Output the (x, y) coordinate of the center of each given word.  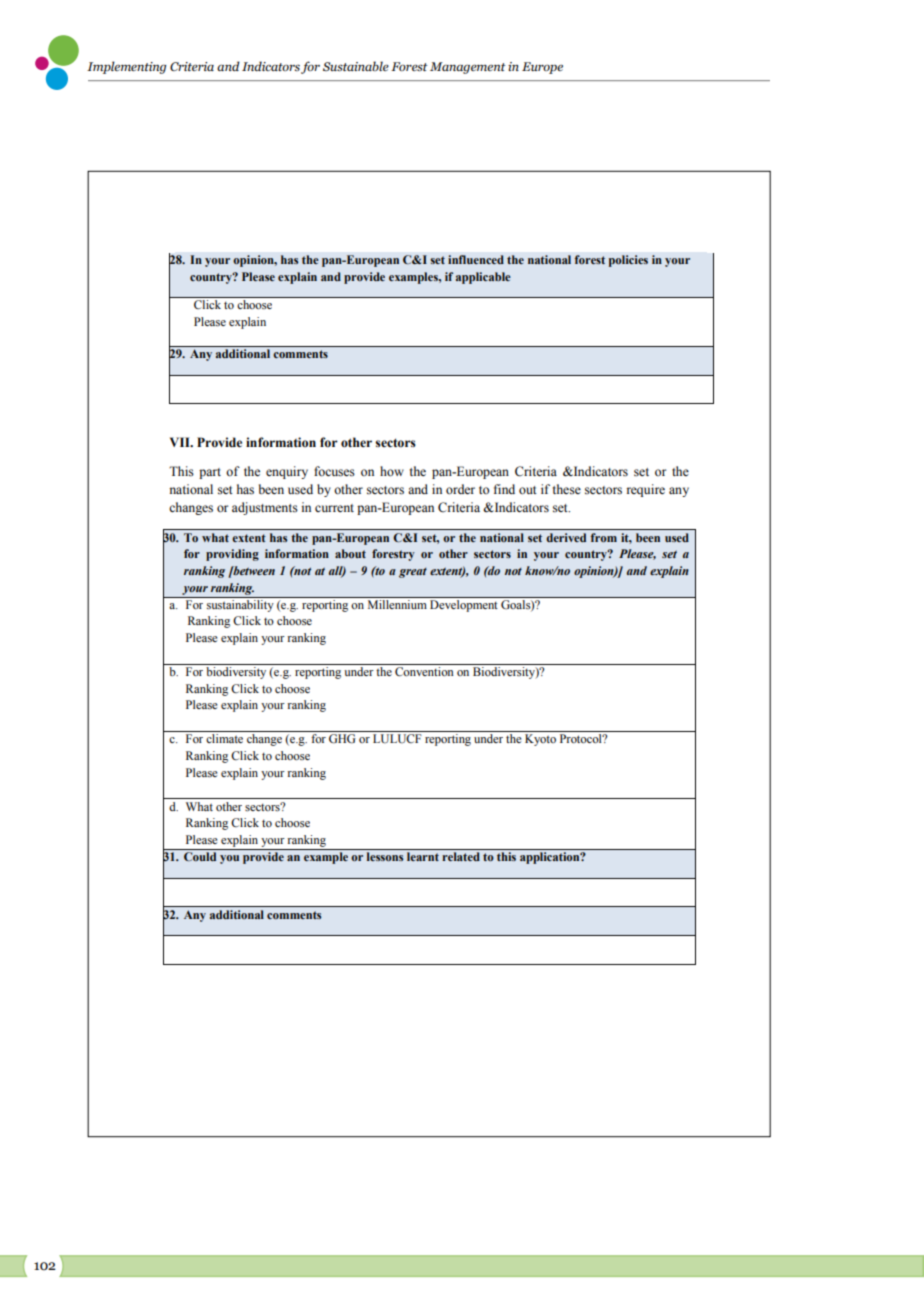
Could (200, 856)
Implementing (126, 67)
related (461, 856)
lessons (385, 856)
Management (468, 68)
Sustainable (356, 66)
